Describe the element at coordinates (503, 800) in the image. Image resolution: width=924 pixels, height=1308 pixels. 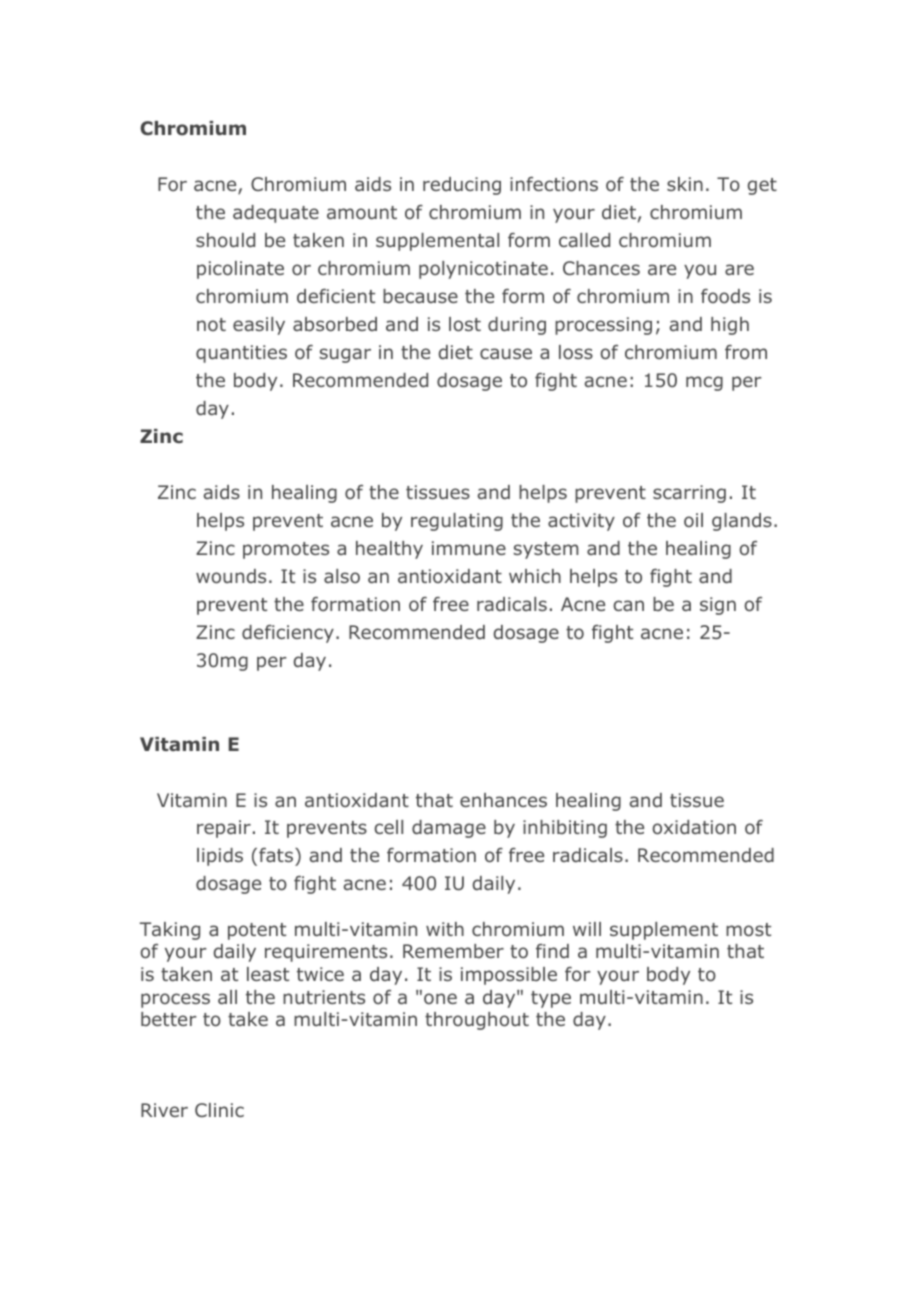
I see `enhances` at that location.
